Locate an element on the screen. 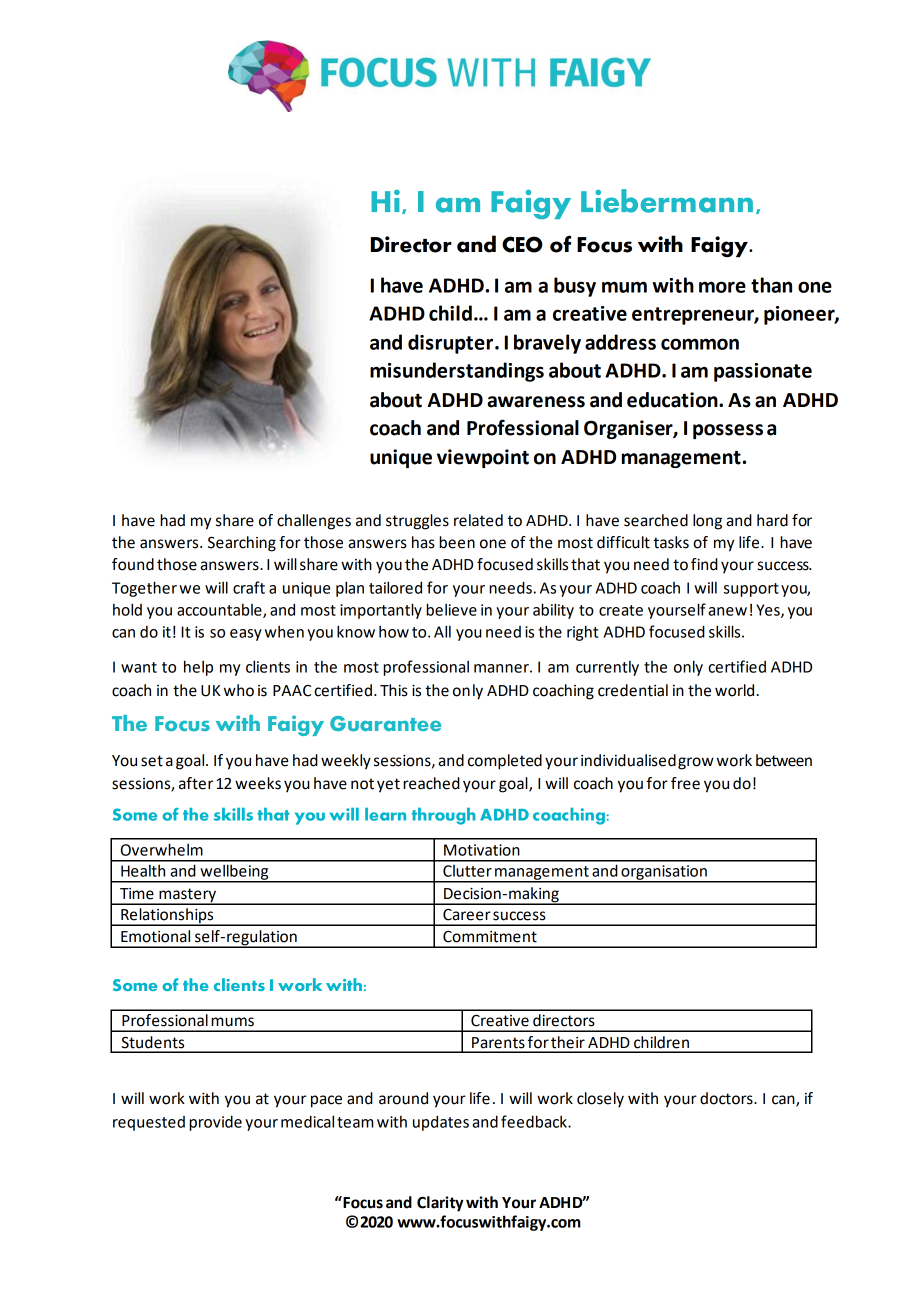 This screenshot has height=1308, width=924. provide is located at coordinates (215, 1123).
